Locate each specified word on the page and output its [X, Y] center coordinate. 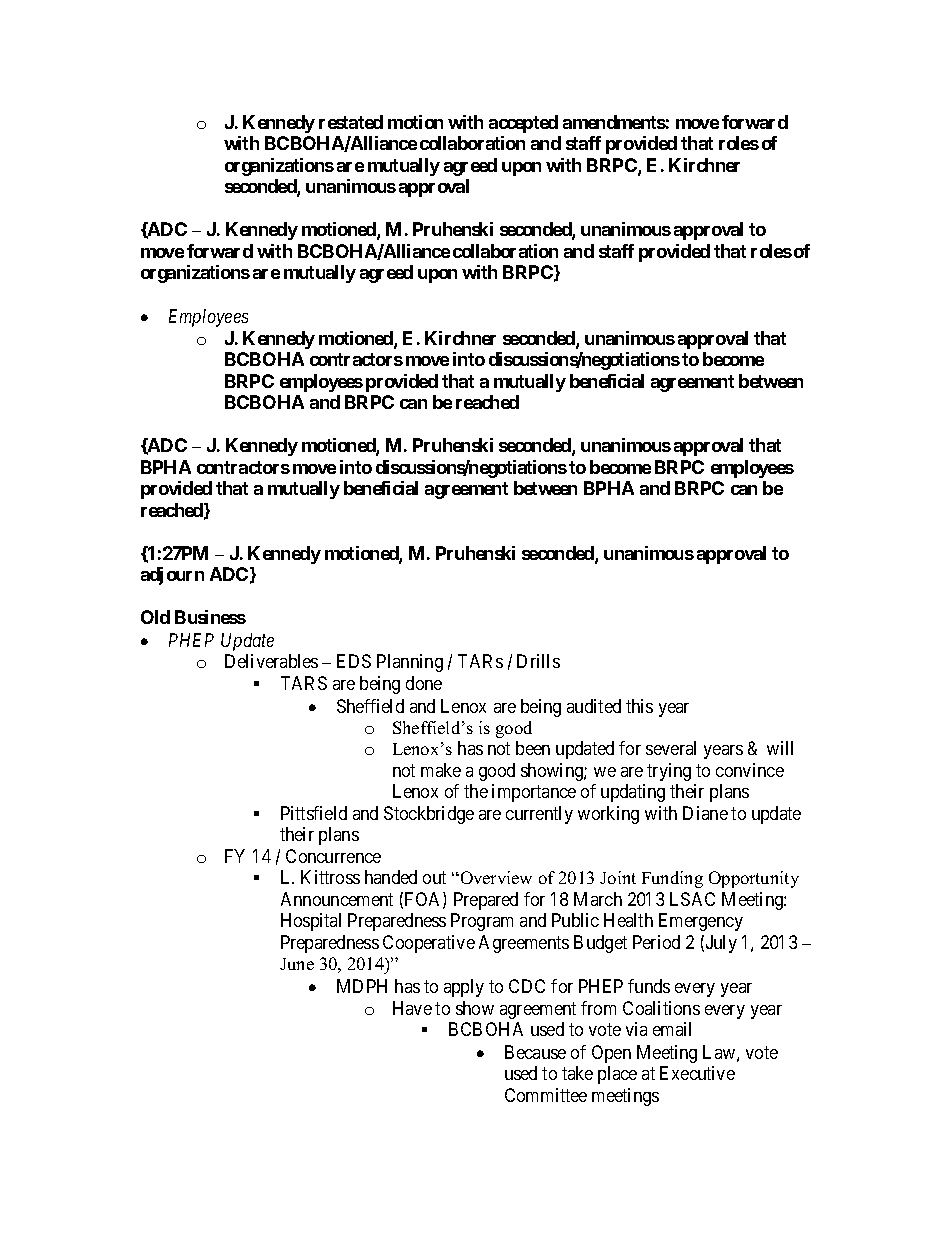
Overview [495, 877]
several [671, 748]
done [424, 683]
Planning [410, 663]
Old [155, 617]
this [639, 706]
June [297, 964]
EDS [354, 661]
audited [594, 706]
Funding [672, 879]
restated [351, 122]
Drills [538, 661]
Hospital [311, 922]
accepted [523, 124]
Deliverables [271, 661]
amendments [614, 122]
